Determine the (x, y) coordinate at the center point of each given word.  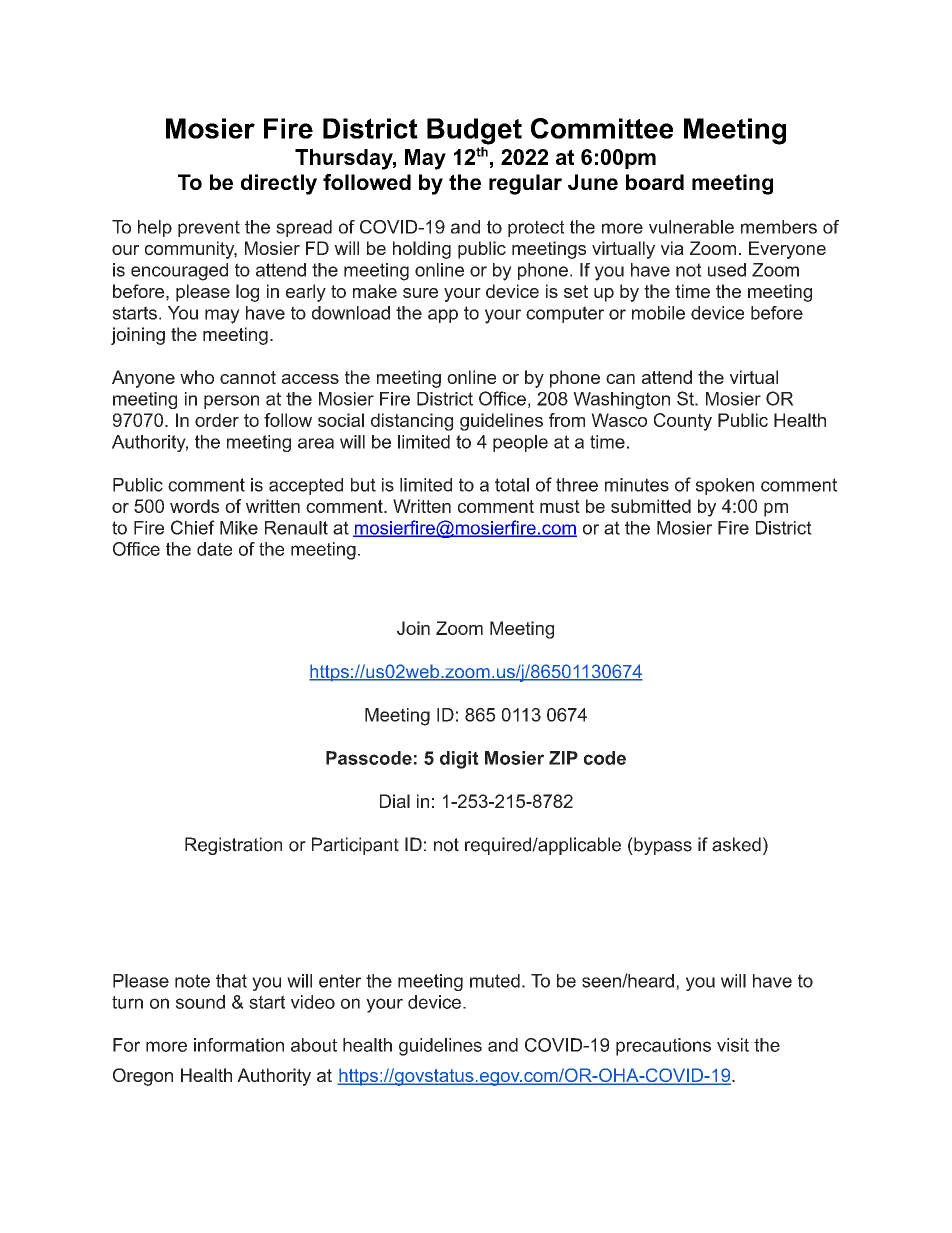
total (512, 485)
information (239, 1045)
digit (459, 760)
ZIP (563, 758)
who (197, 377)
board (655, 182)
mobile (658, 313)
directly (279, 184)
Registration (233, 846)
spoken (725, 486)
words (194, 506)
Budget (474, 131)
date (214, 549)
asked (736, 844)
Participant (355, 846)
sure (420, 293)
